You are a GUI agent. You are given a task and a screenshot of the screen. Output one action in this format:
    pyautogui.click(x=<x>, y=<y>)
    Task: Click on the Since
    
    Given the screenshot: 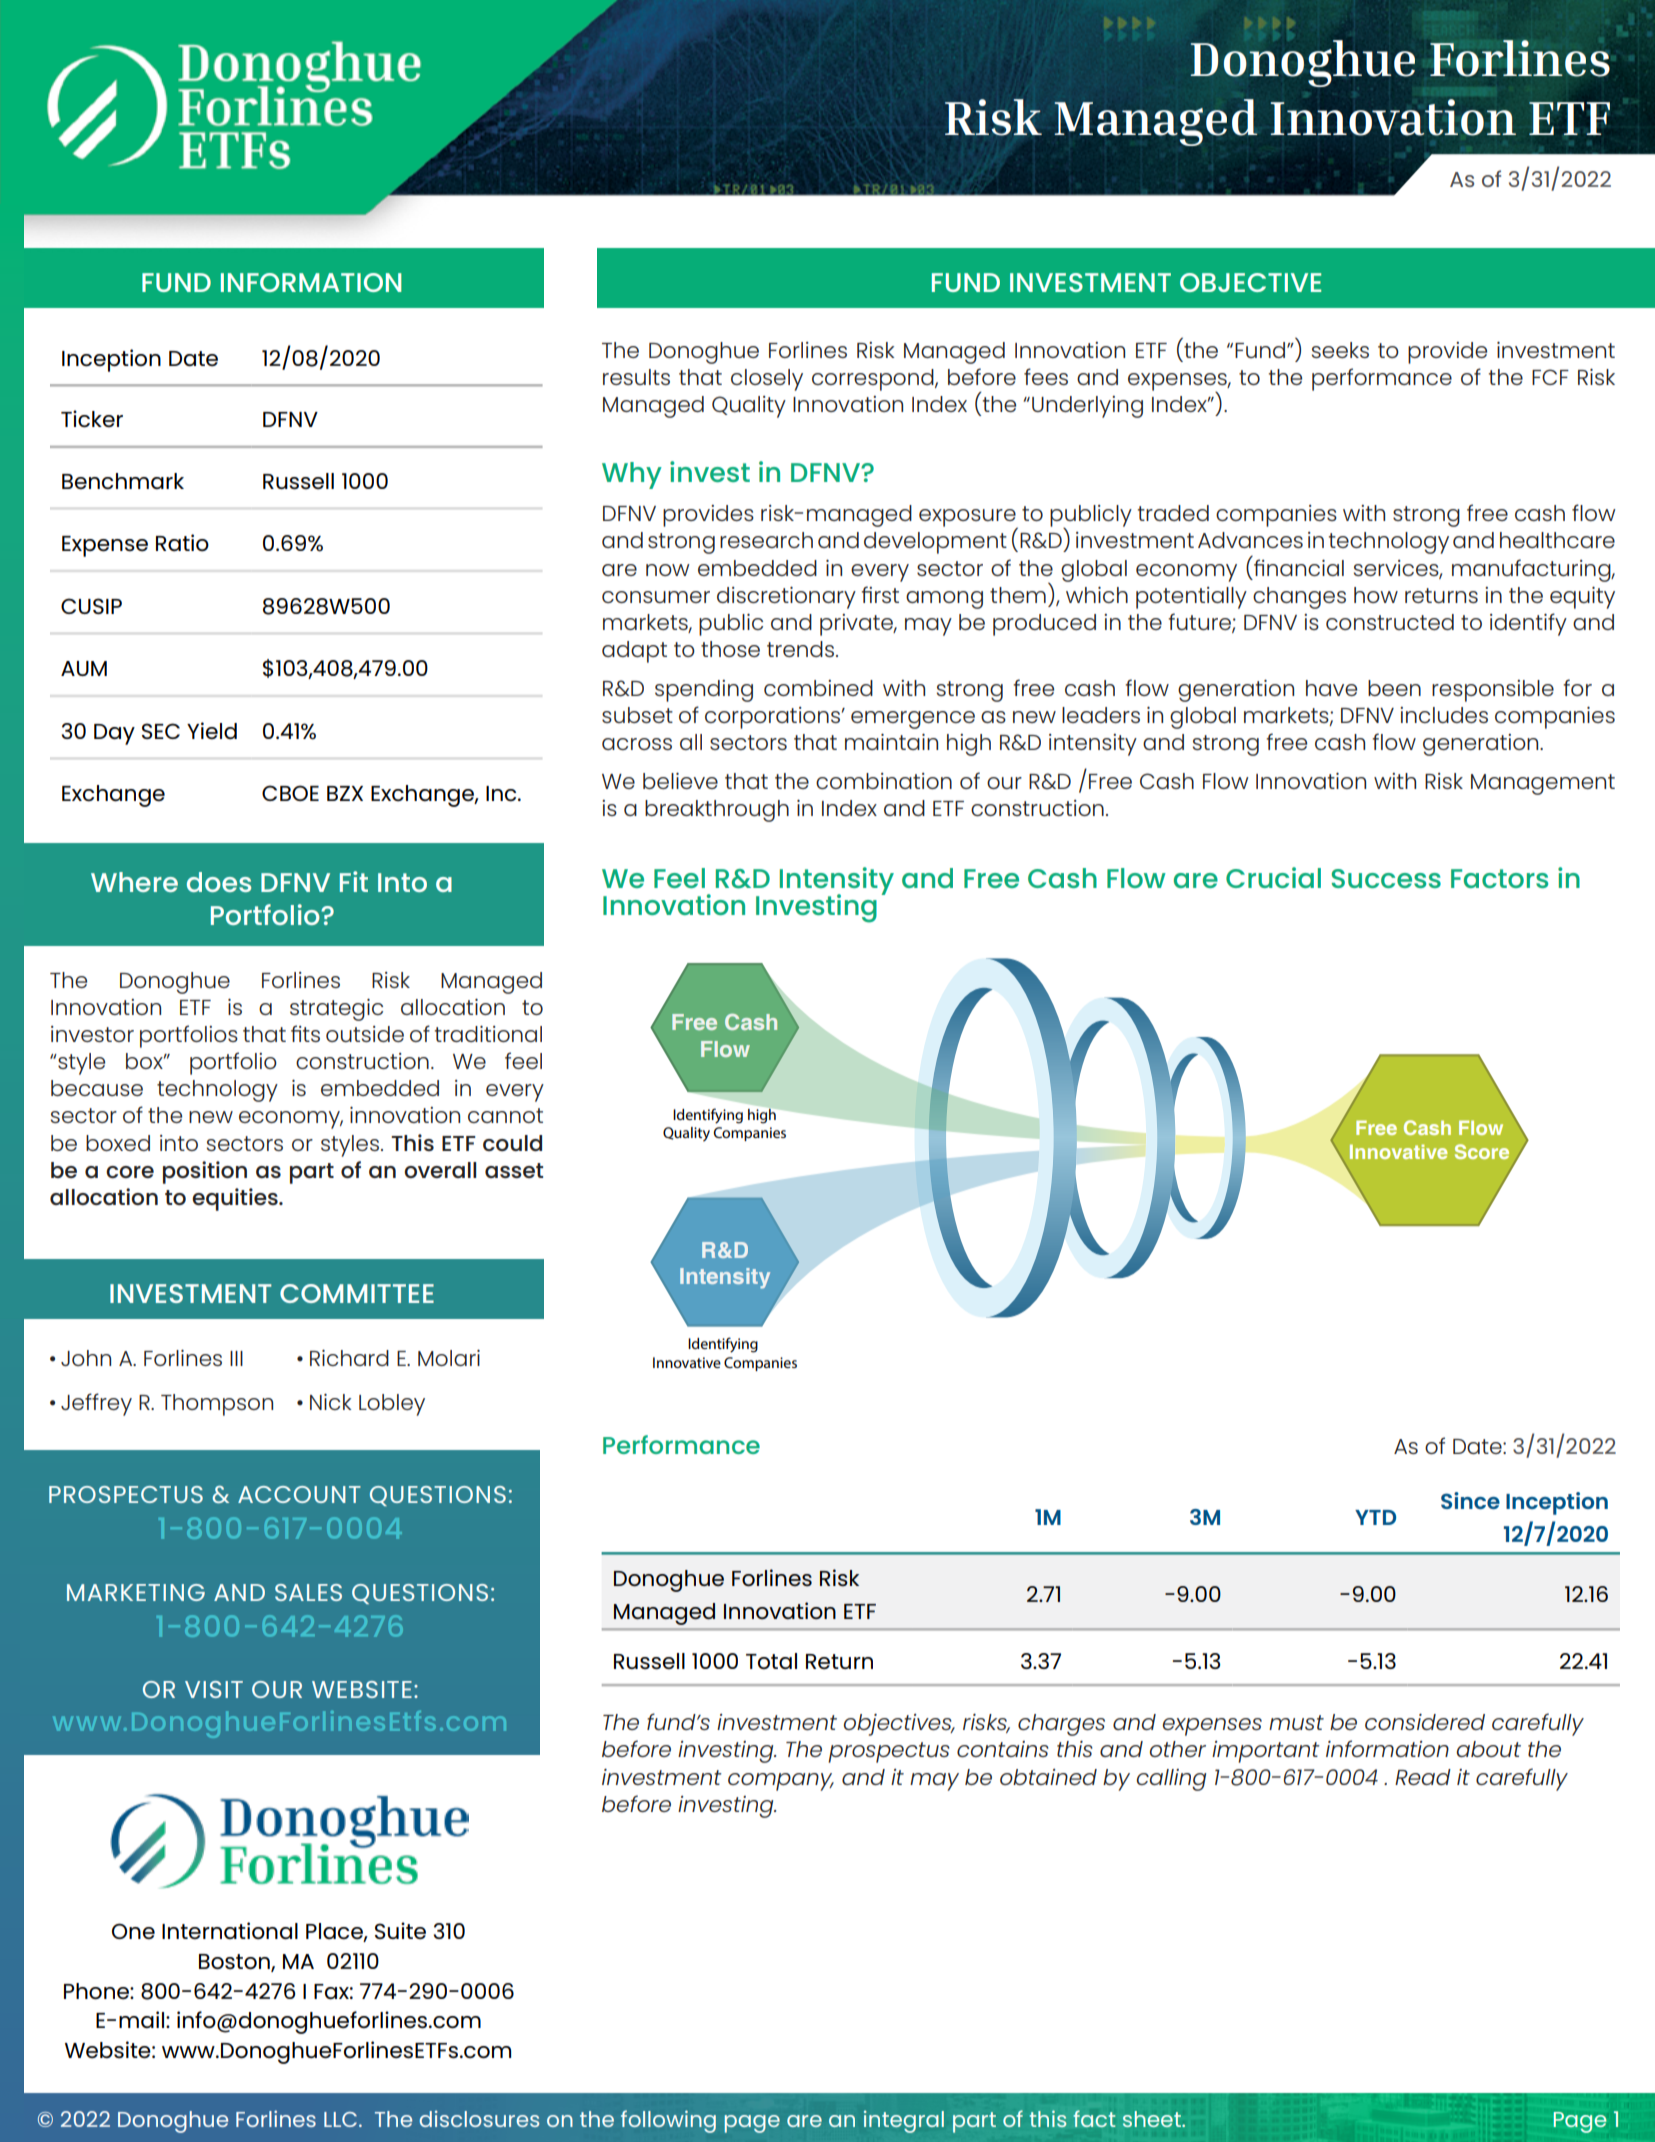 What is the action you would take?
    pyautogui.click(x=1470, y=1500)
